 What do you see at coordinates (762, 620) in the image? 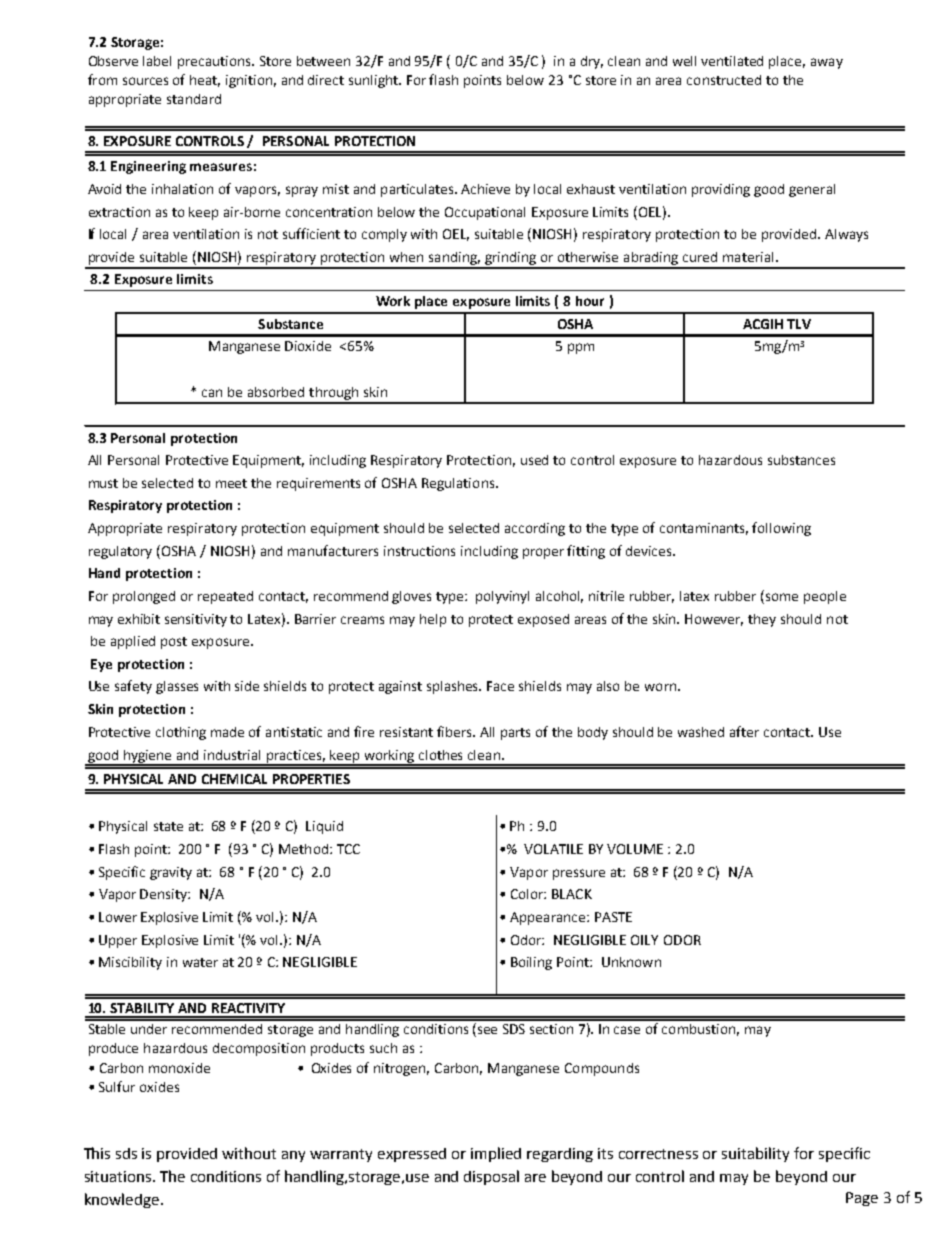
I see `they` at bounding box center [762, 620].
